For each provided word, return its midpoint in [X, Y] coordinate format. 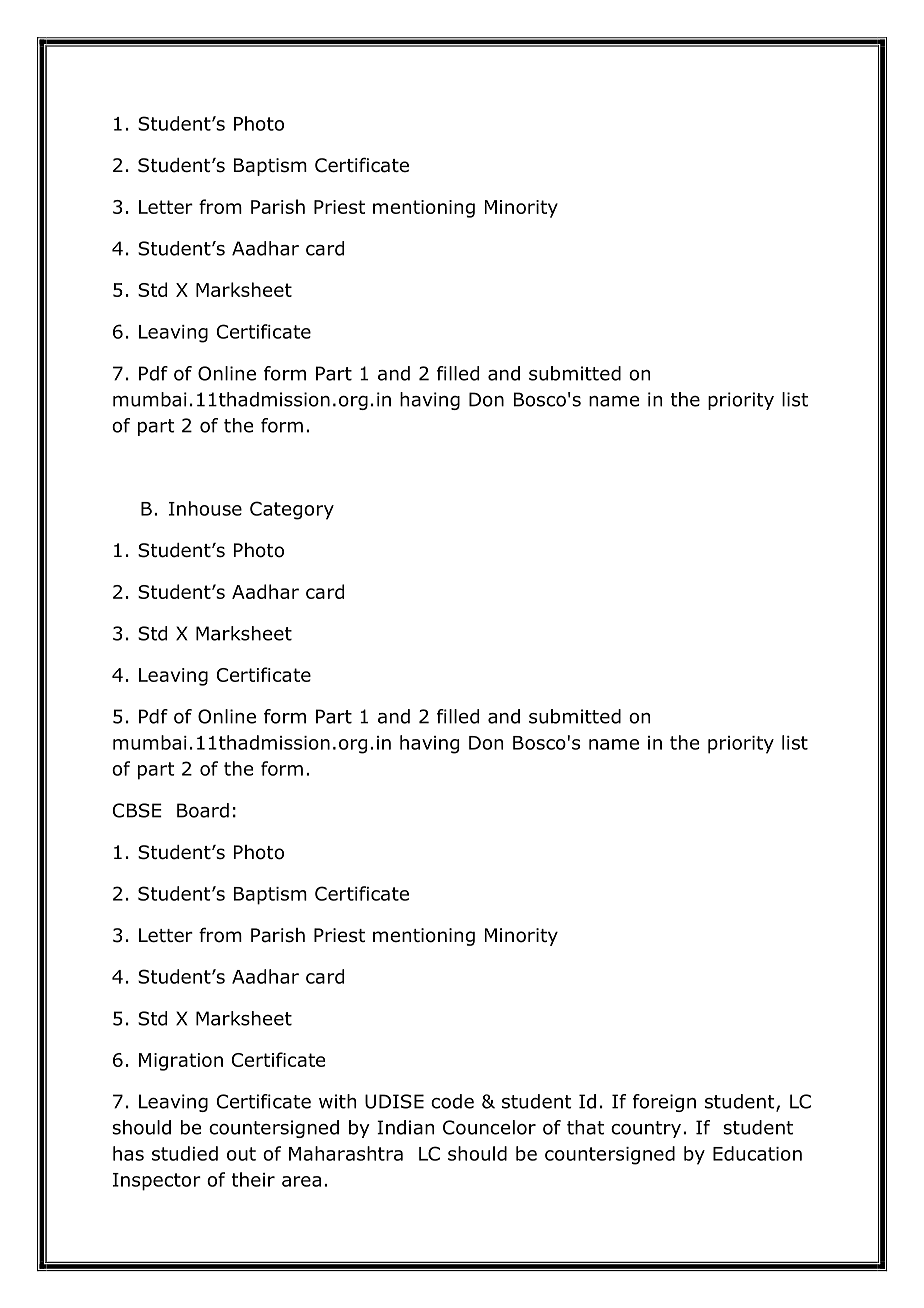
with [337, 1101]
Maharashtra [346, 1153]
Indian [405, 1127]
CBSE [137, 810]
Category [292, 510]
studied [185, 1153]
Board [203, 810]
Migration [181, 1062]
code [452, 1101]
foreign [664, 1103]
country [647, 1129]
